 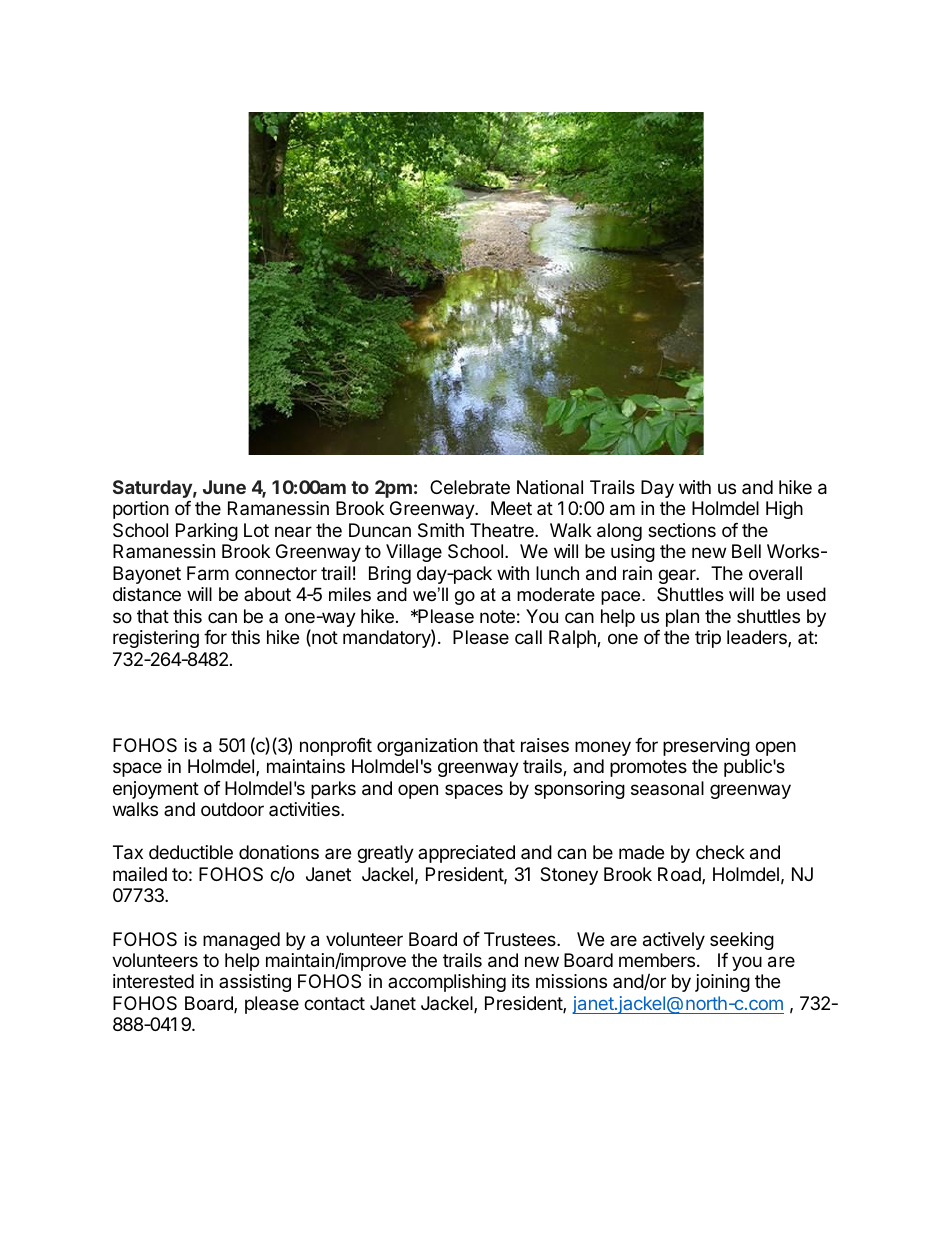 I want to click on High, so click(x=784, y=510).
